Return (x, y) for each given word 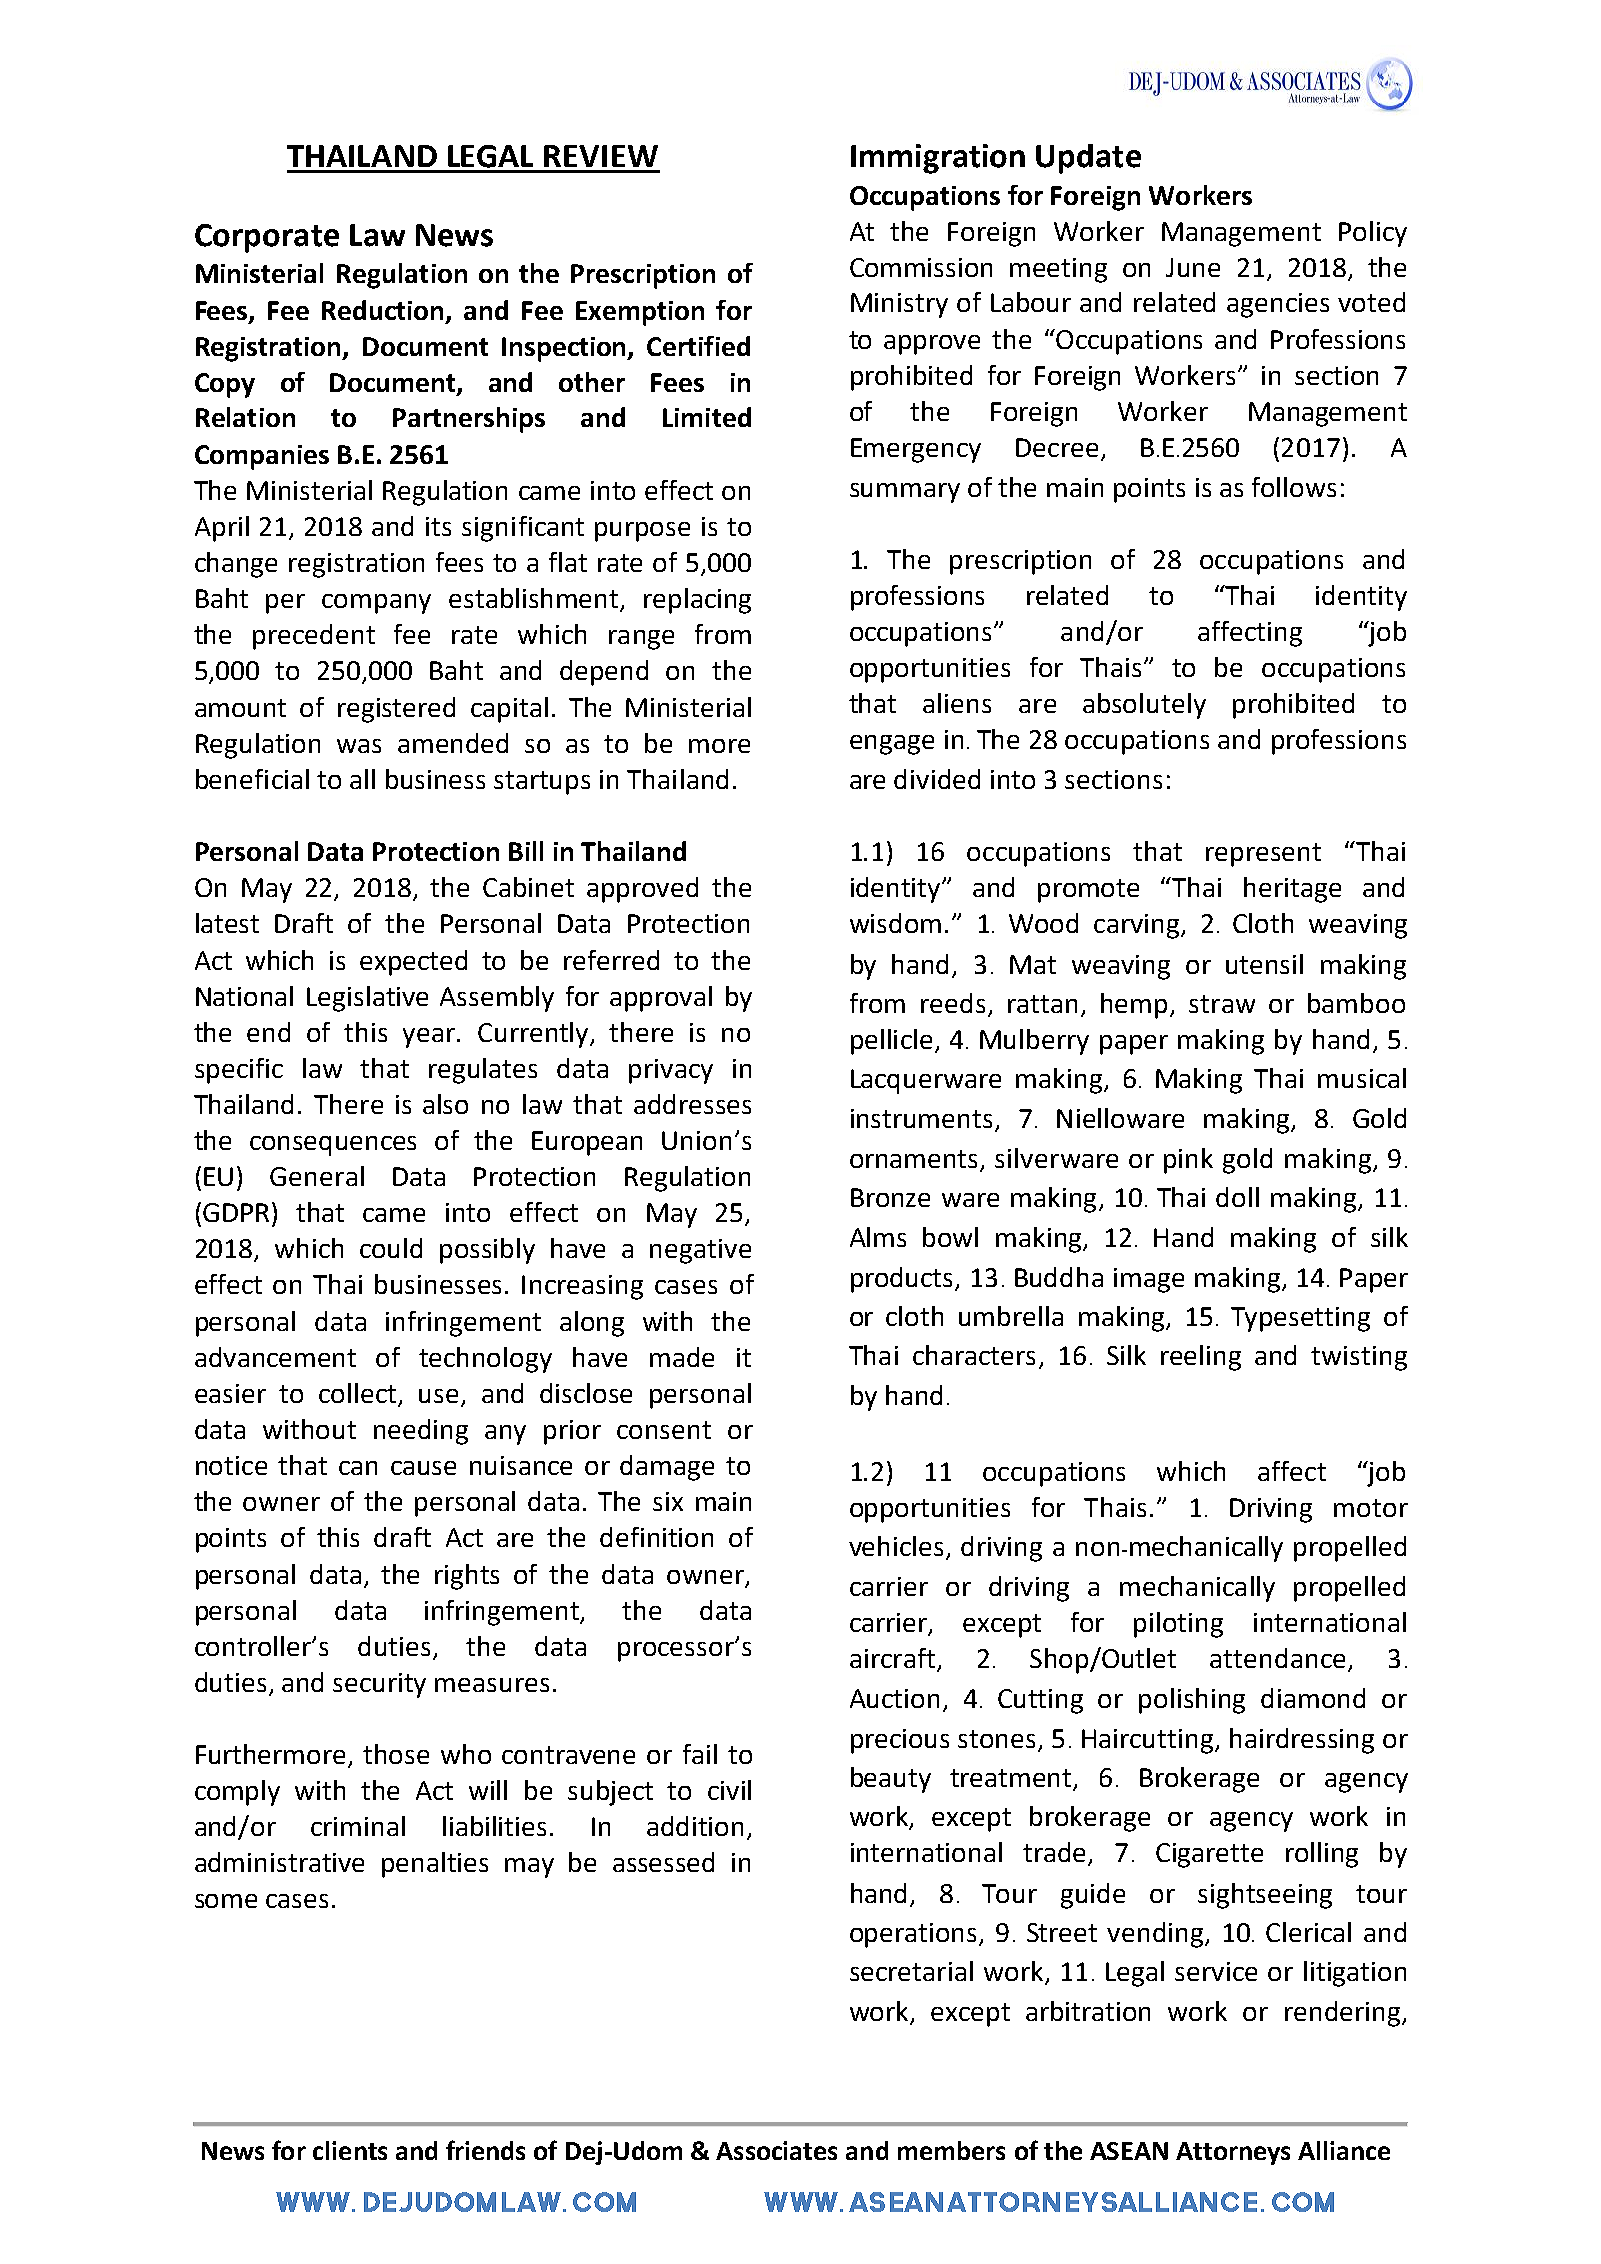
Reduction (384, 311)
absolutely (1144, 706)
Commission (921, 267)
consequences (333, 1146)
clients (350, 2150)
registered (396, 710)
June (1193, 267)
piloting (1178, 1625)
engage (892, 745)
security (379, 1685)
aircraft (894, 1659)
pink (1188, 1161)
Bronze (890, 1197)
